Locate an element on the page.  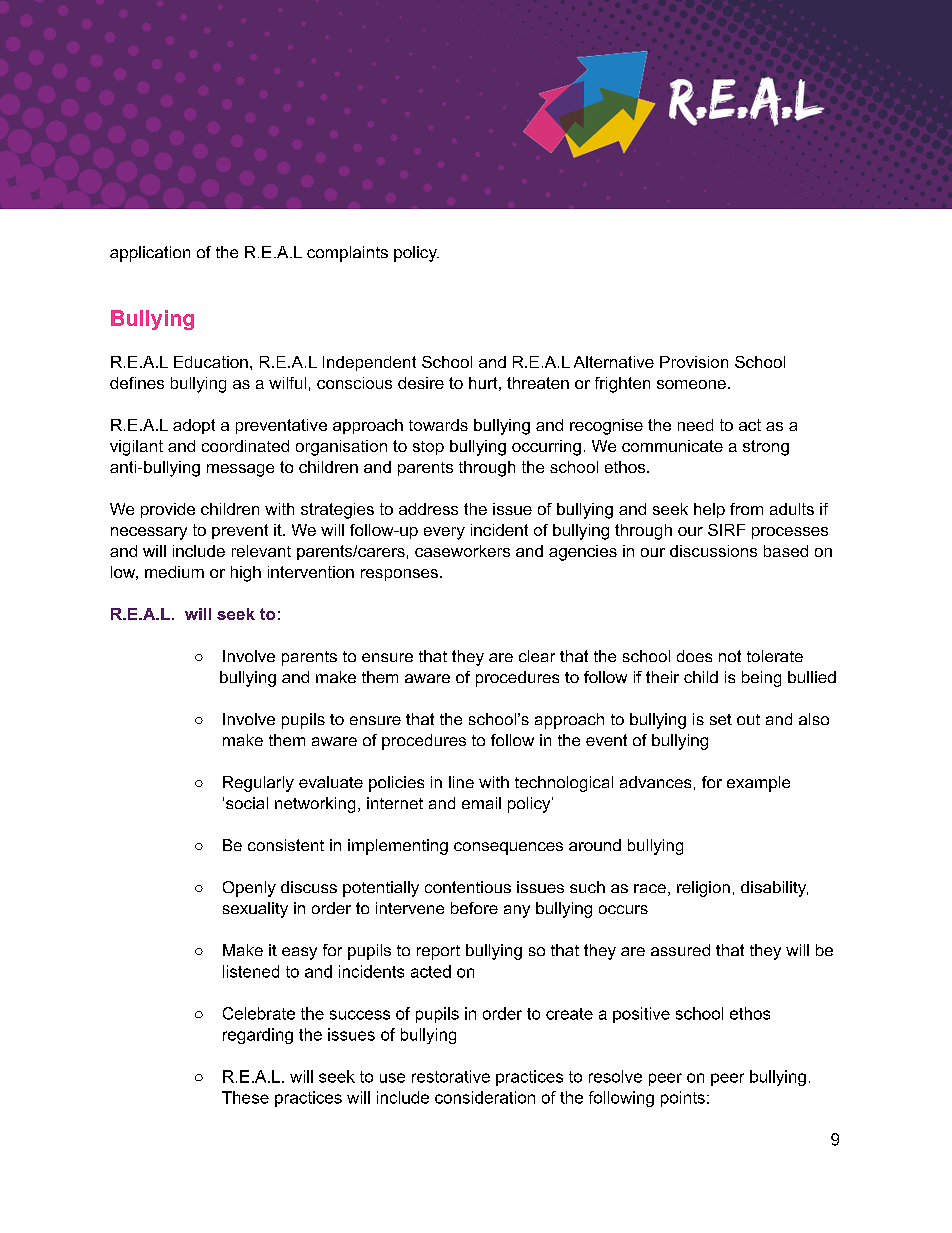
application is located at coordinates (150, 254).
